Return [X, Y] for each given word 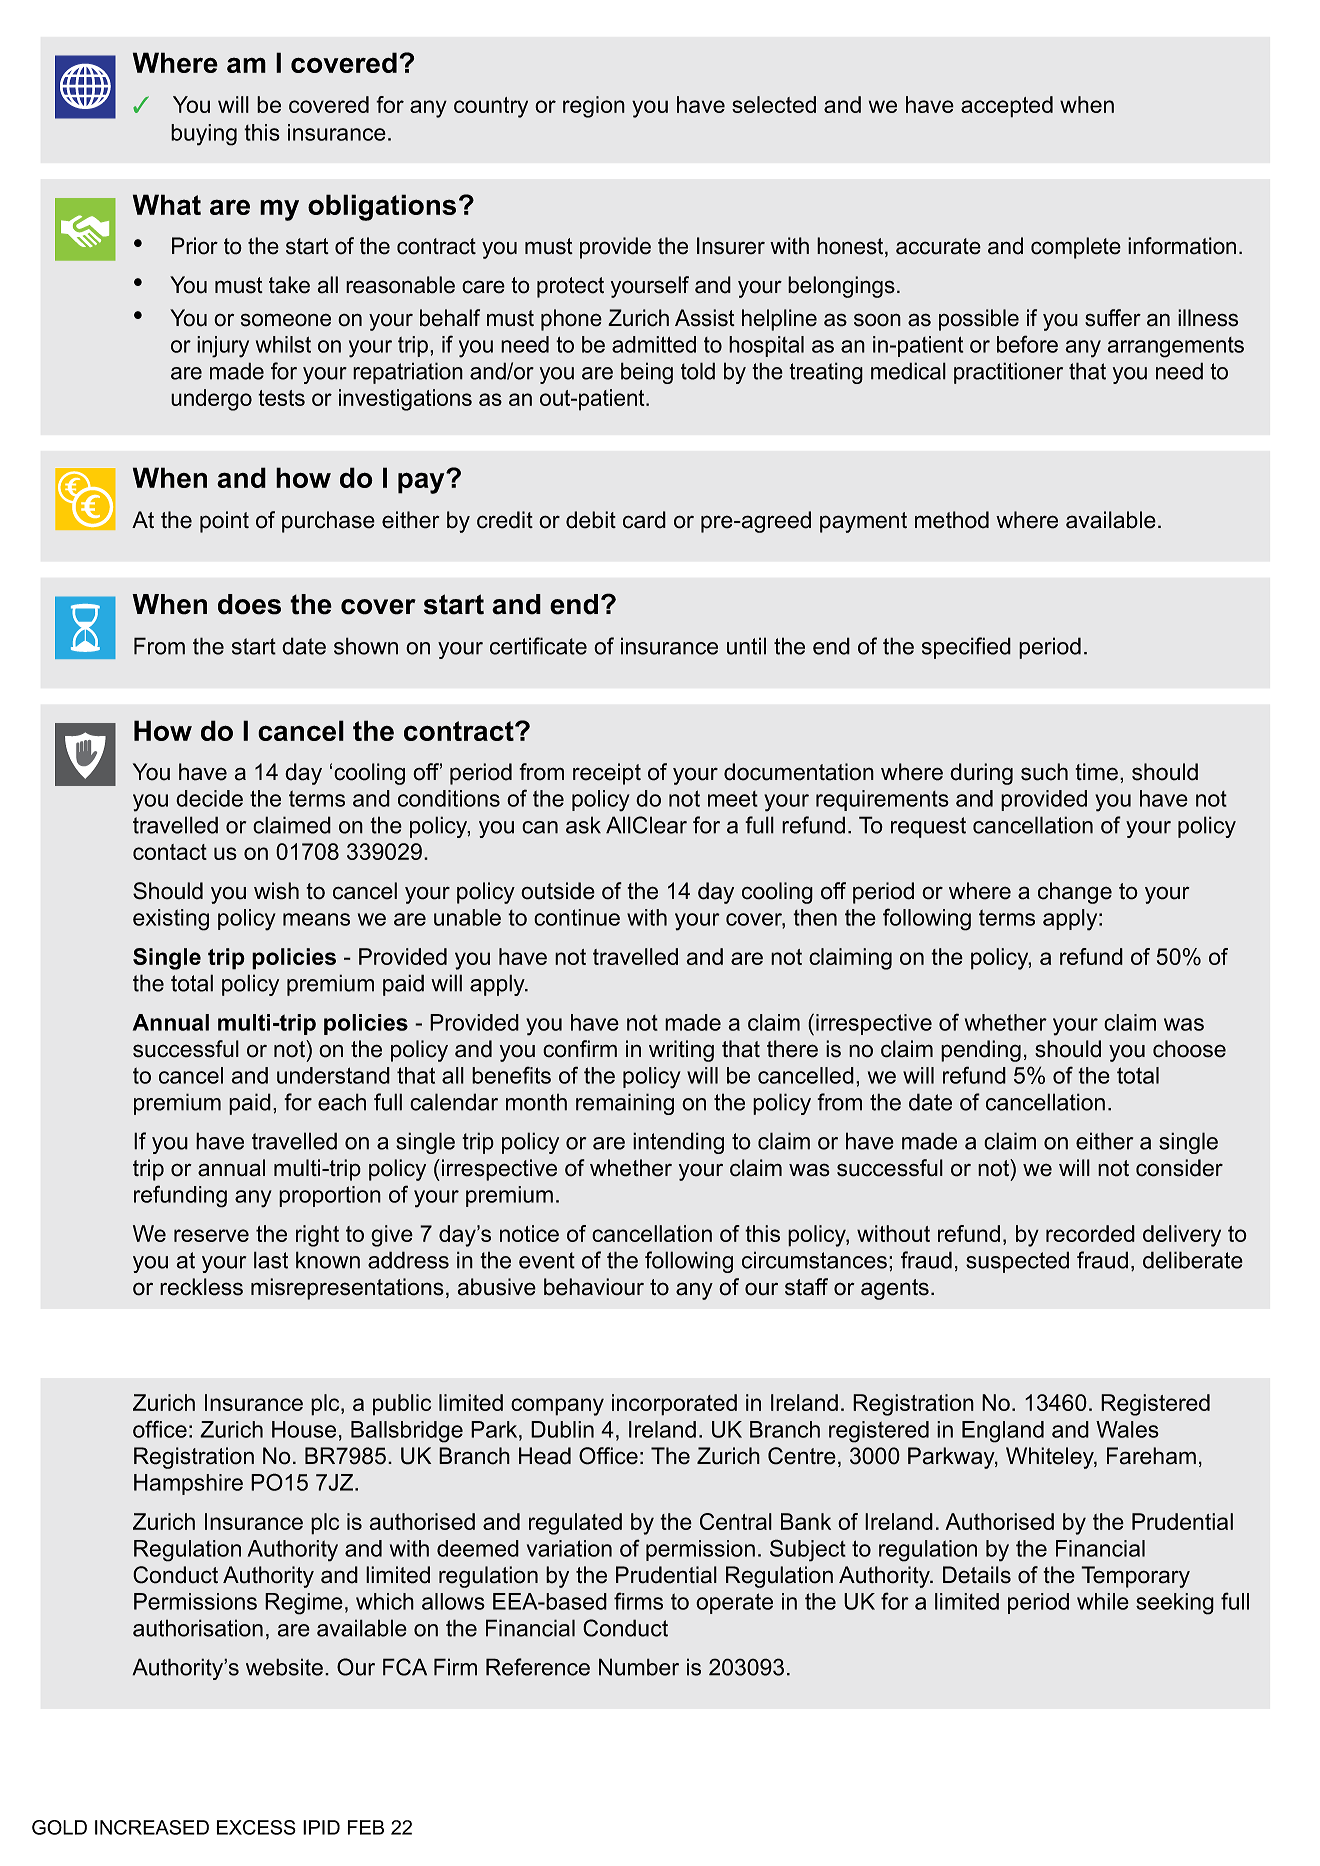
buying [204, 135]
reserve [211, 1235]
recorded [1090, 1233]
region [594, 107]
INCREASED [152, 1827]
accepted [1007, 107]
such [1044, 772]
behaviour [594, 1287]
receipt [607, 774]
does [249, 604]
